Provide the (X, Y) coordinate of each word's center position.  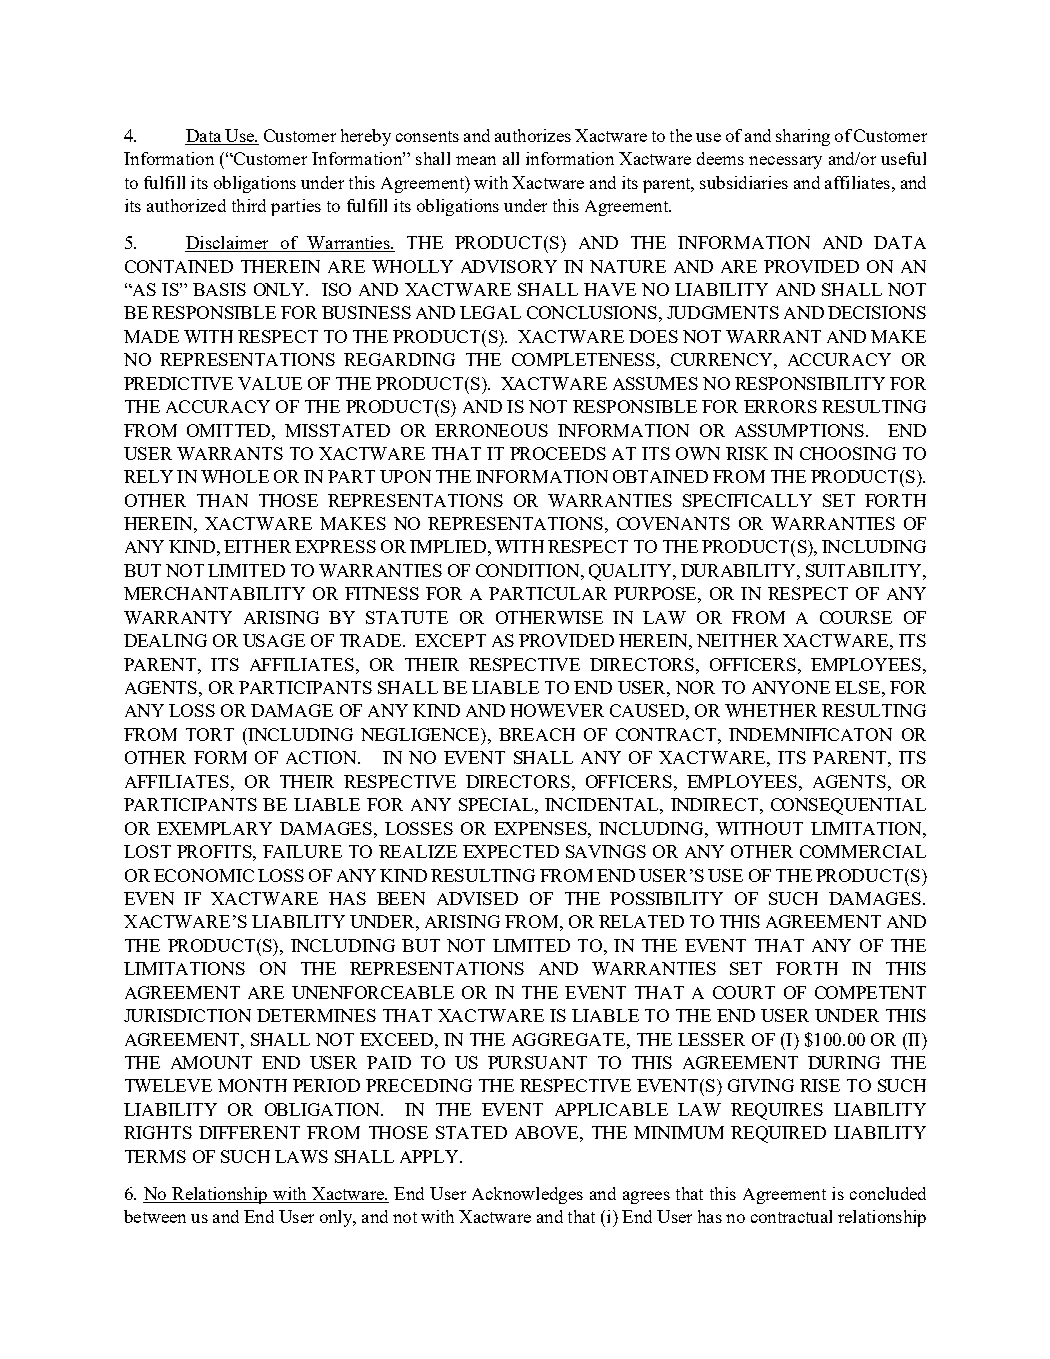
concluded (888, 1193)
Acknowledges (527, 1195)
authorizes (533, 135)
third (249, 205)
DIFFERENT (249, 1132)
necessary (785, 162)
